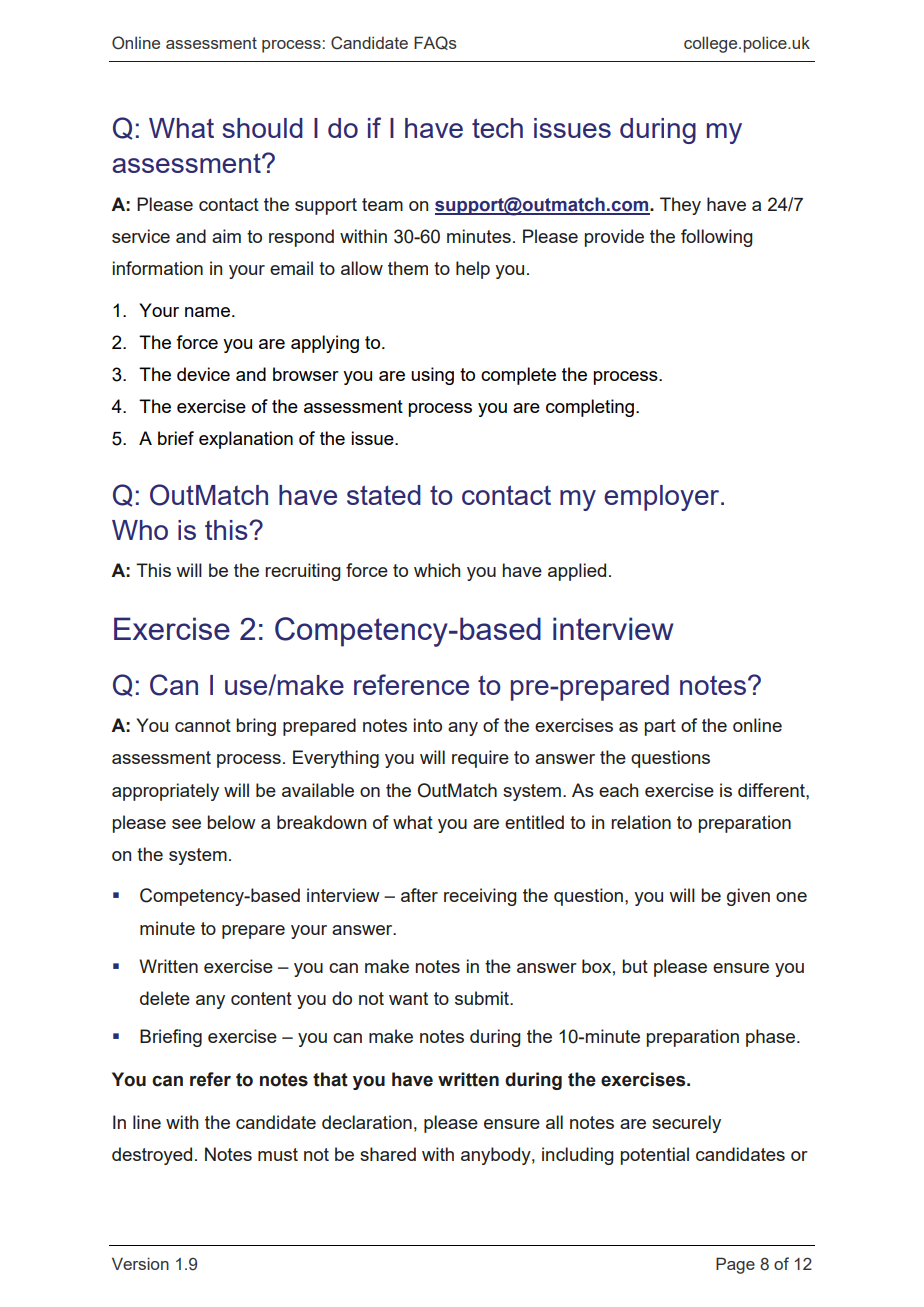  What do you see at coordinates (635, 966) in the screenshot?
I see `but` at bounding box center [635, 966].
